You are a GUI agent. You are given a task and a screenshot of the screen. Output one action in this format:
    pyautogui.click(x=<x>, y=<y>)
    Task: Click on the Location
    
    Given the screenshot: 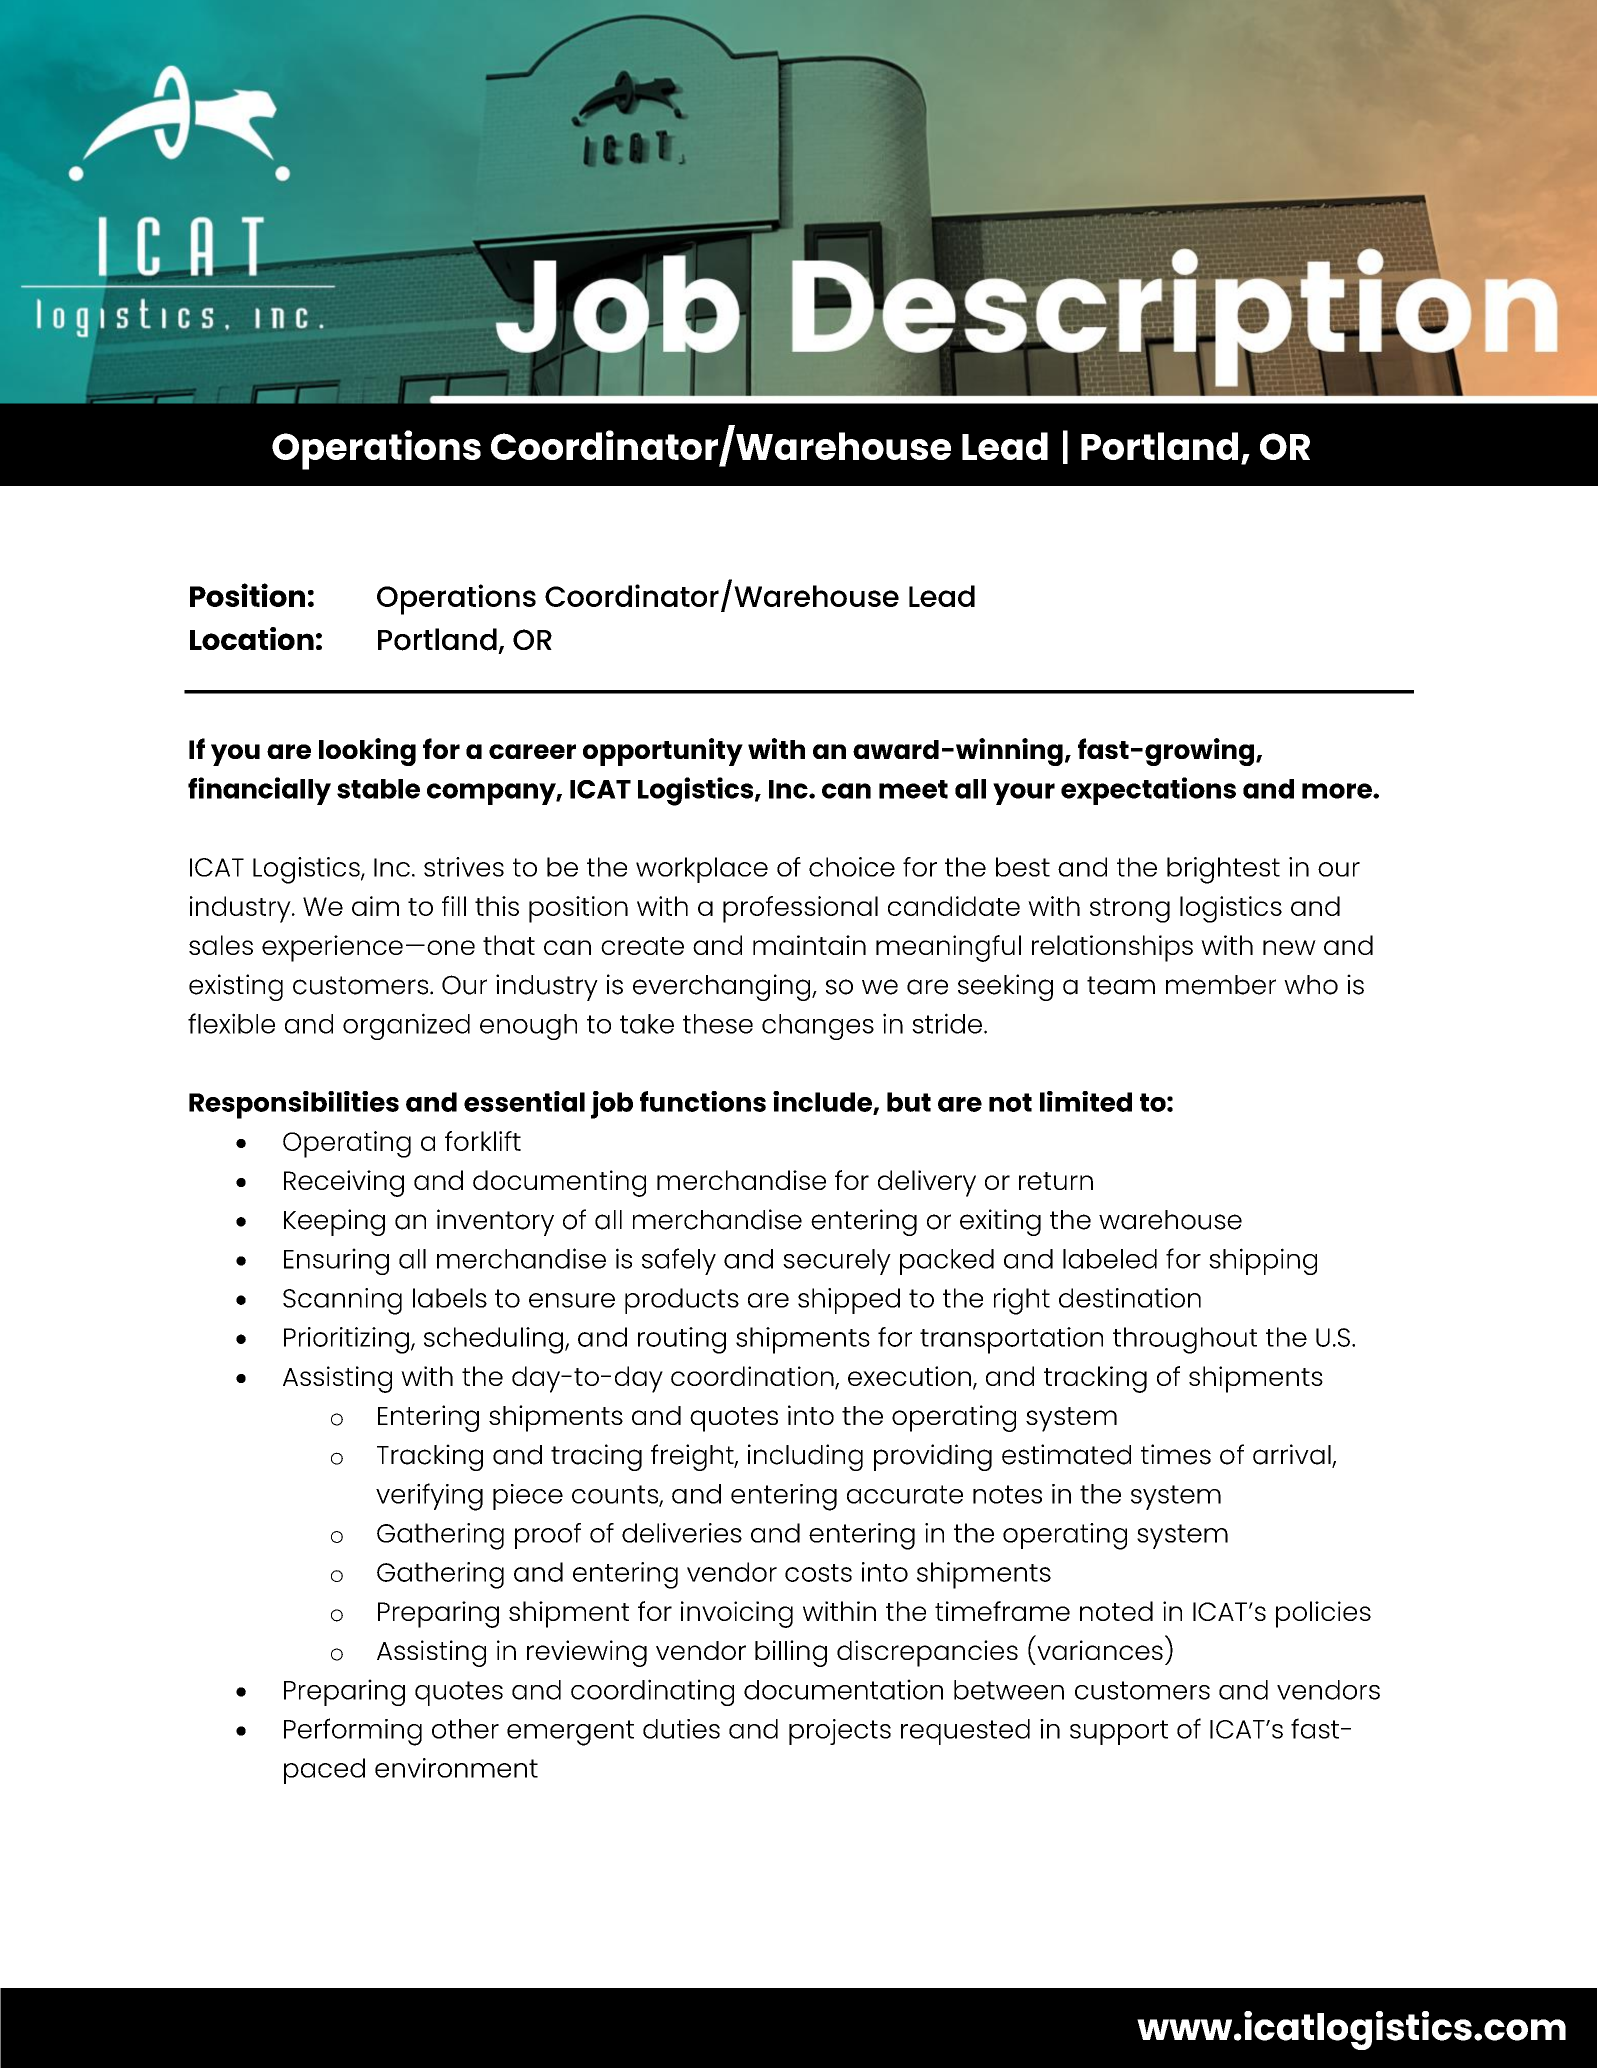 What is the action you would take?
    pyautogui.click(x=252, y=638)
